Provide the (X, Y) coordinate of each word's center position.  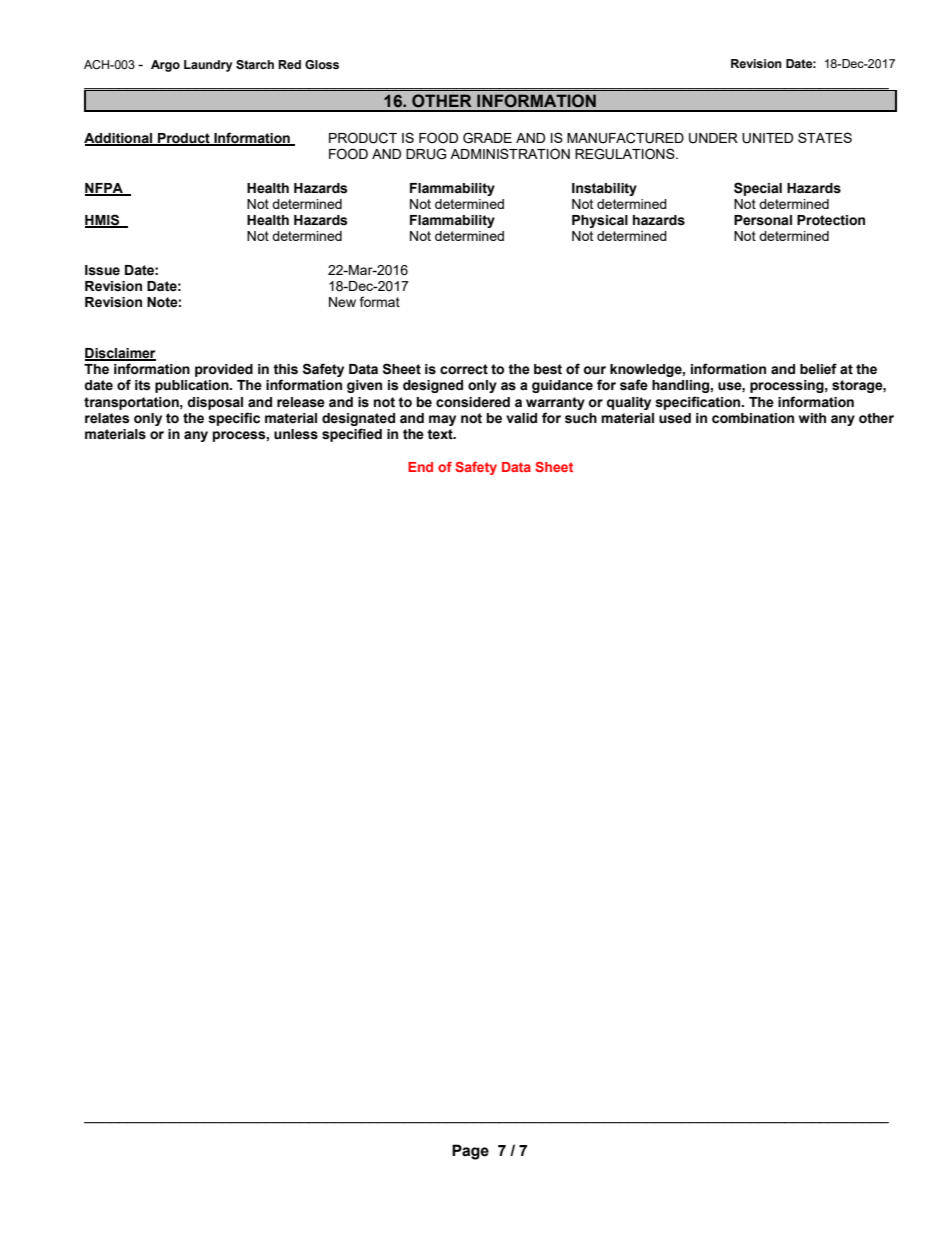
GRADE (487, 138)
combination (753, 418)
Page (470, 1152)
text (441, 434)
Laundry (208, 66)
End (420, 467)
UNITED (767, 138)
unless (296, 434)
